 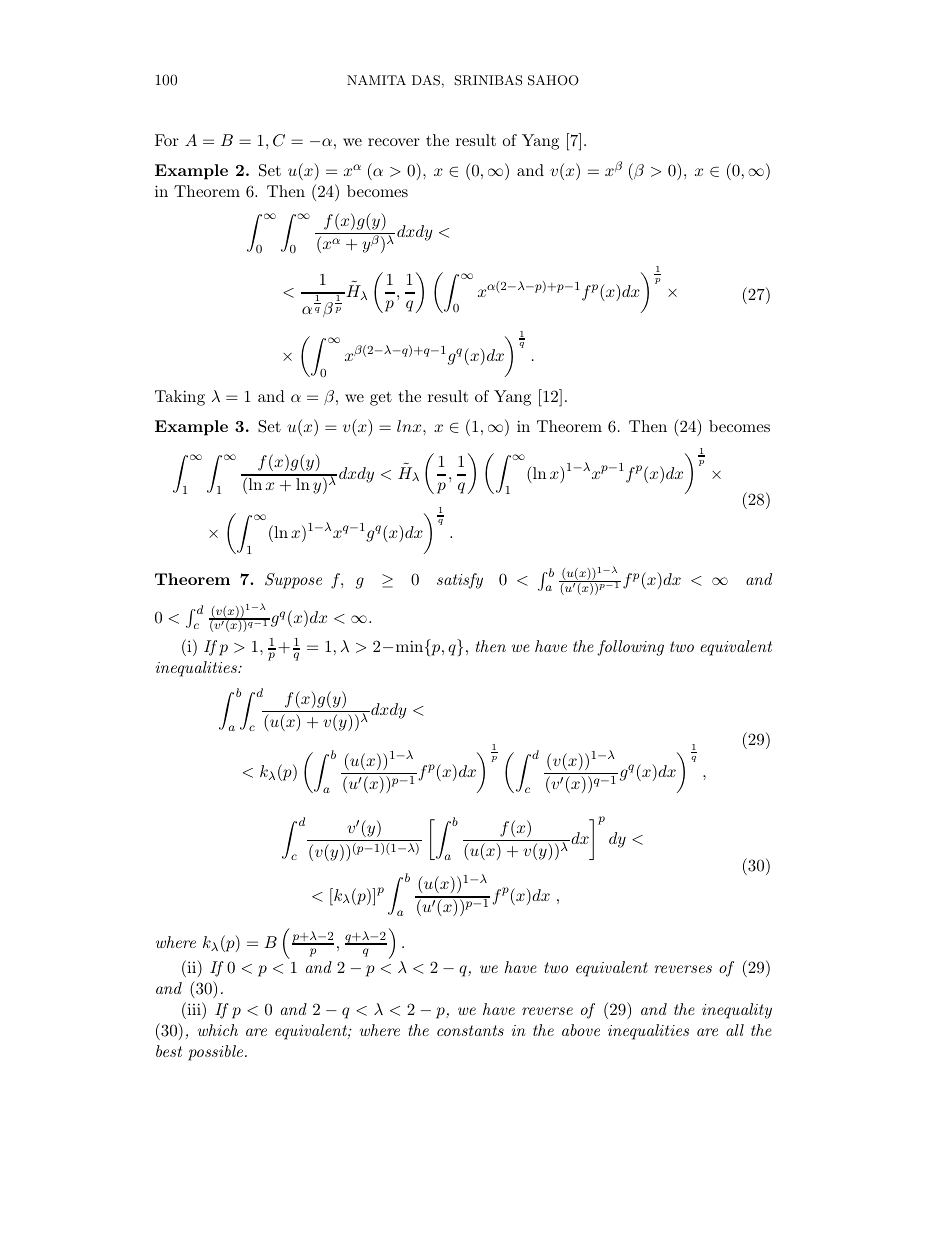 I want to click on Taking, so click(x=180, y=398).
